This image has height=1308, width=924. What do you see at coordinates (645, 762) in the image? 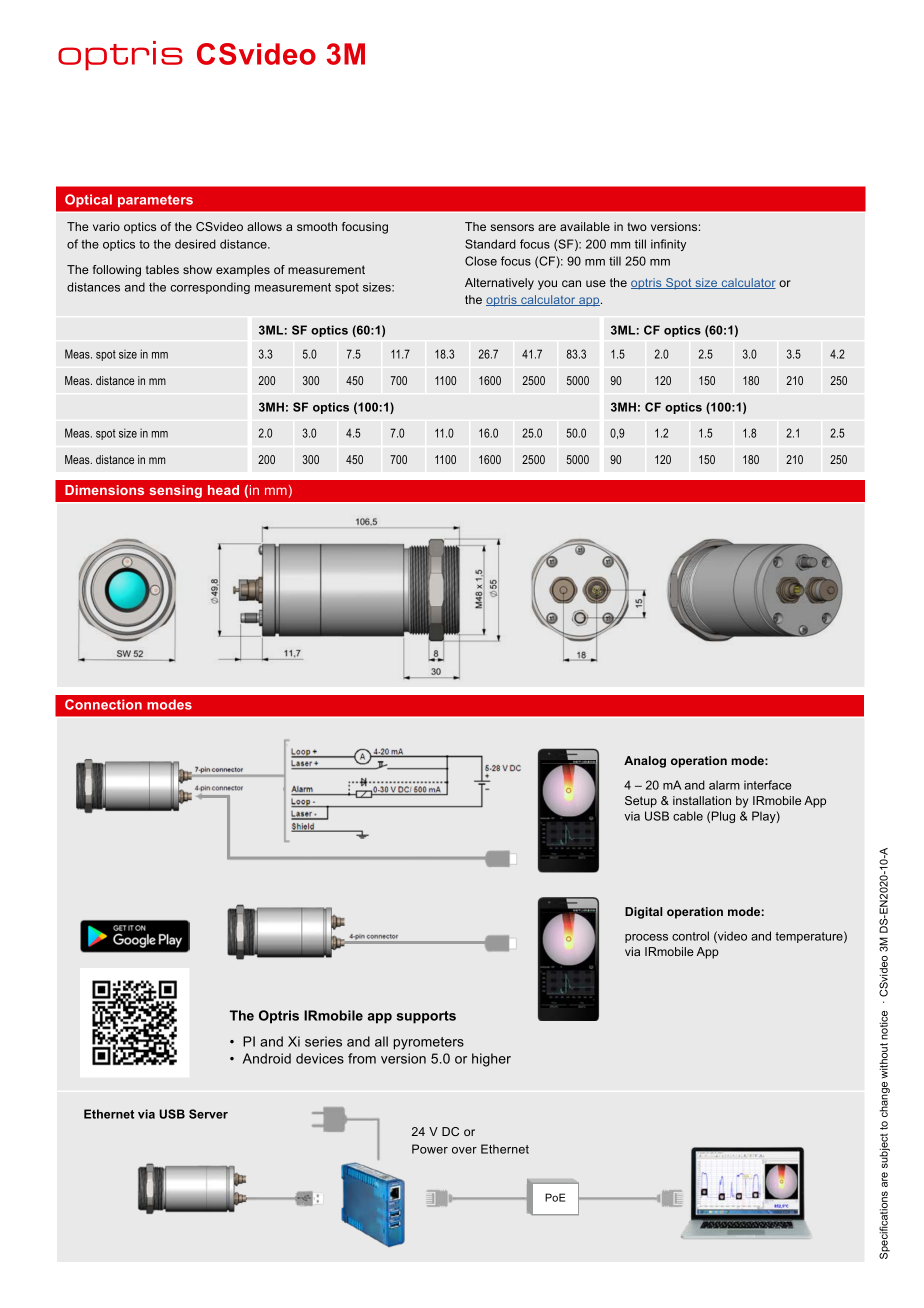
I see `Analog` at bounding box center [645, 762].
